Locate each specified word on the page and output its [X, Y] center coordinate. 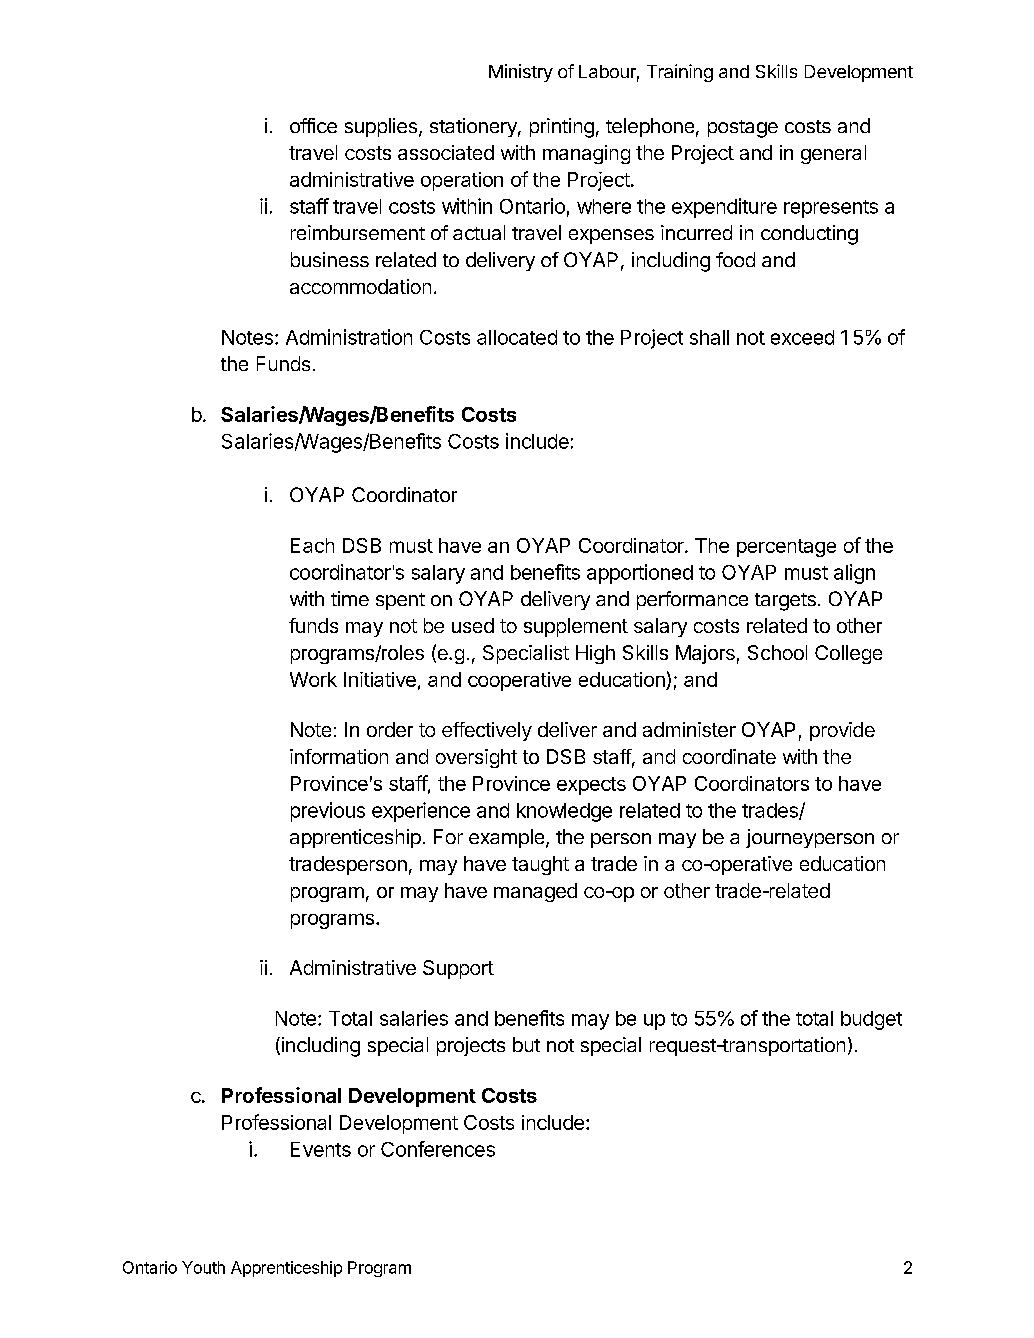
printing [562, 128]
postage [743, 129]
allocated [517, 337]
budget [871, 1020]
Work [313, 679]
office [313, 125]
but [526, 1044]
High [595, 654]
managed [535, 892]
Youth [203, 1267]
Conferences [438, 1149]
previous [328, 812]
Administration [349, 337]
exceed [802, 337]
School [777, 652]
